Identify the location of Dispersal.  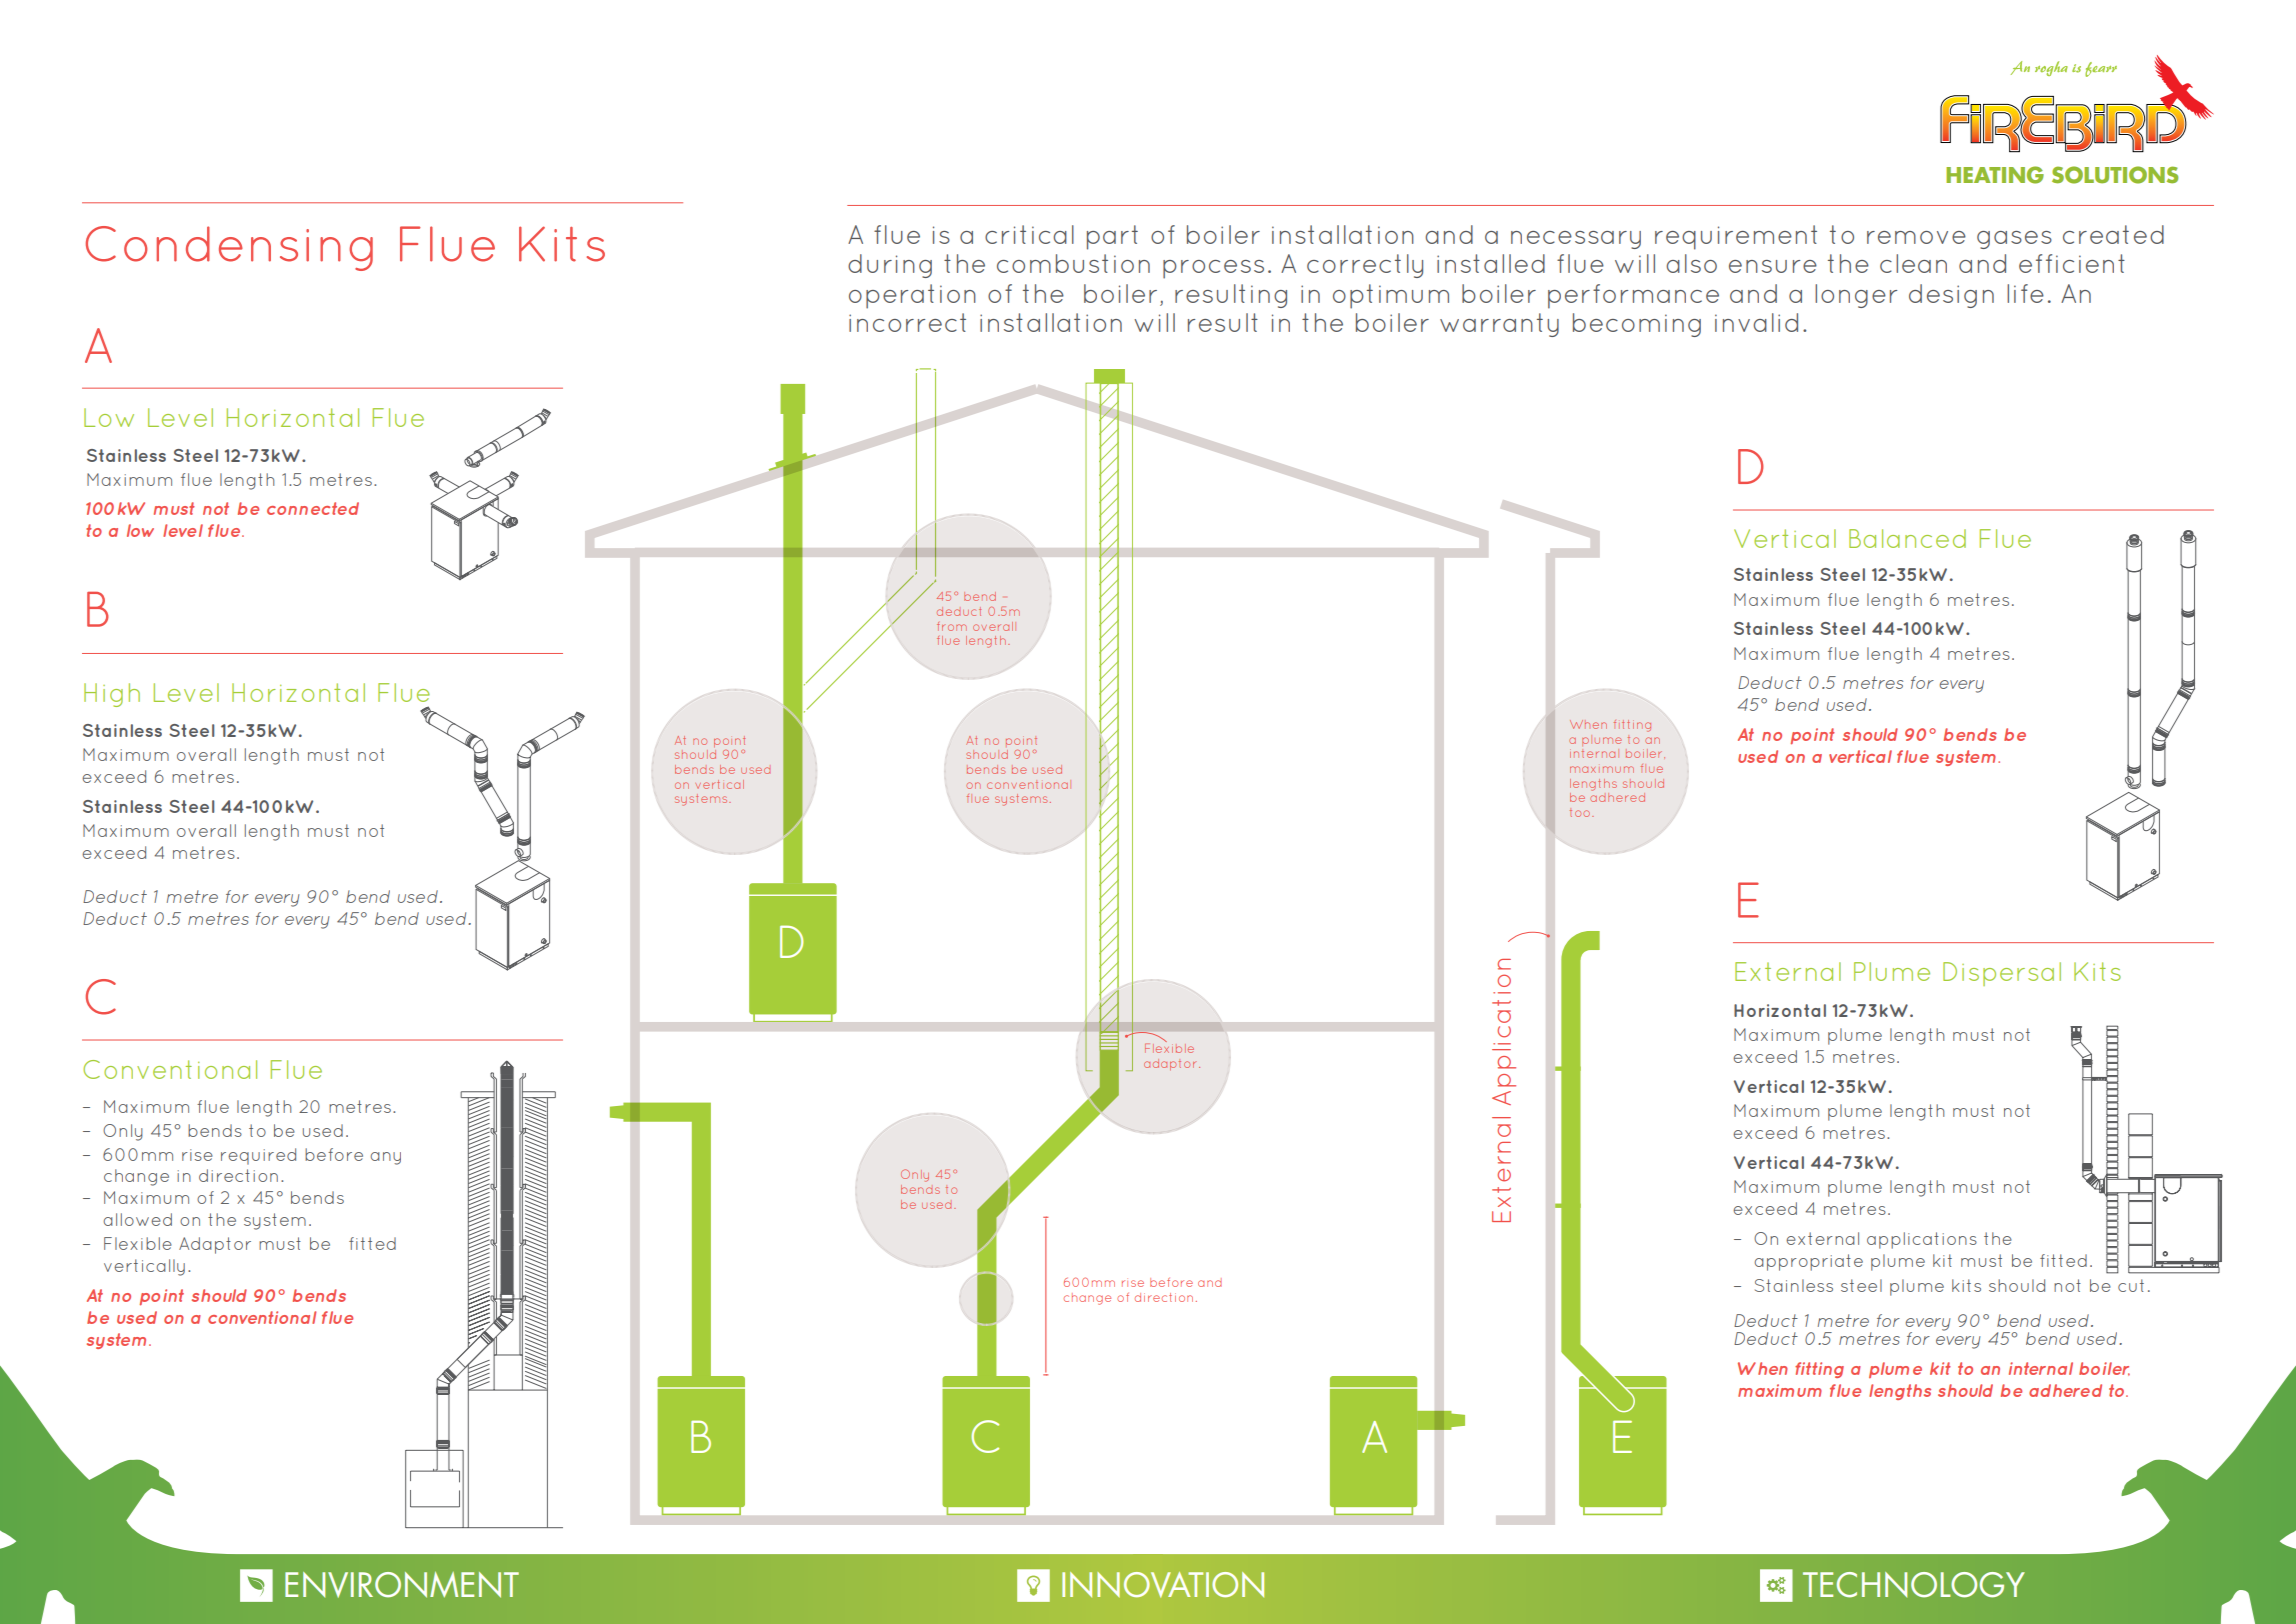
(2002, 974).
